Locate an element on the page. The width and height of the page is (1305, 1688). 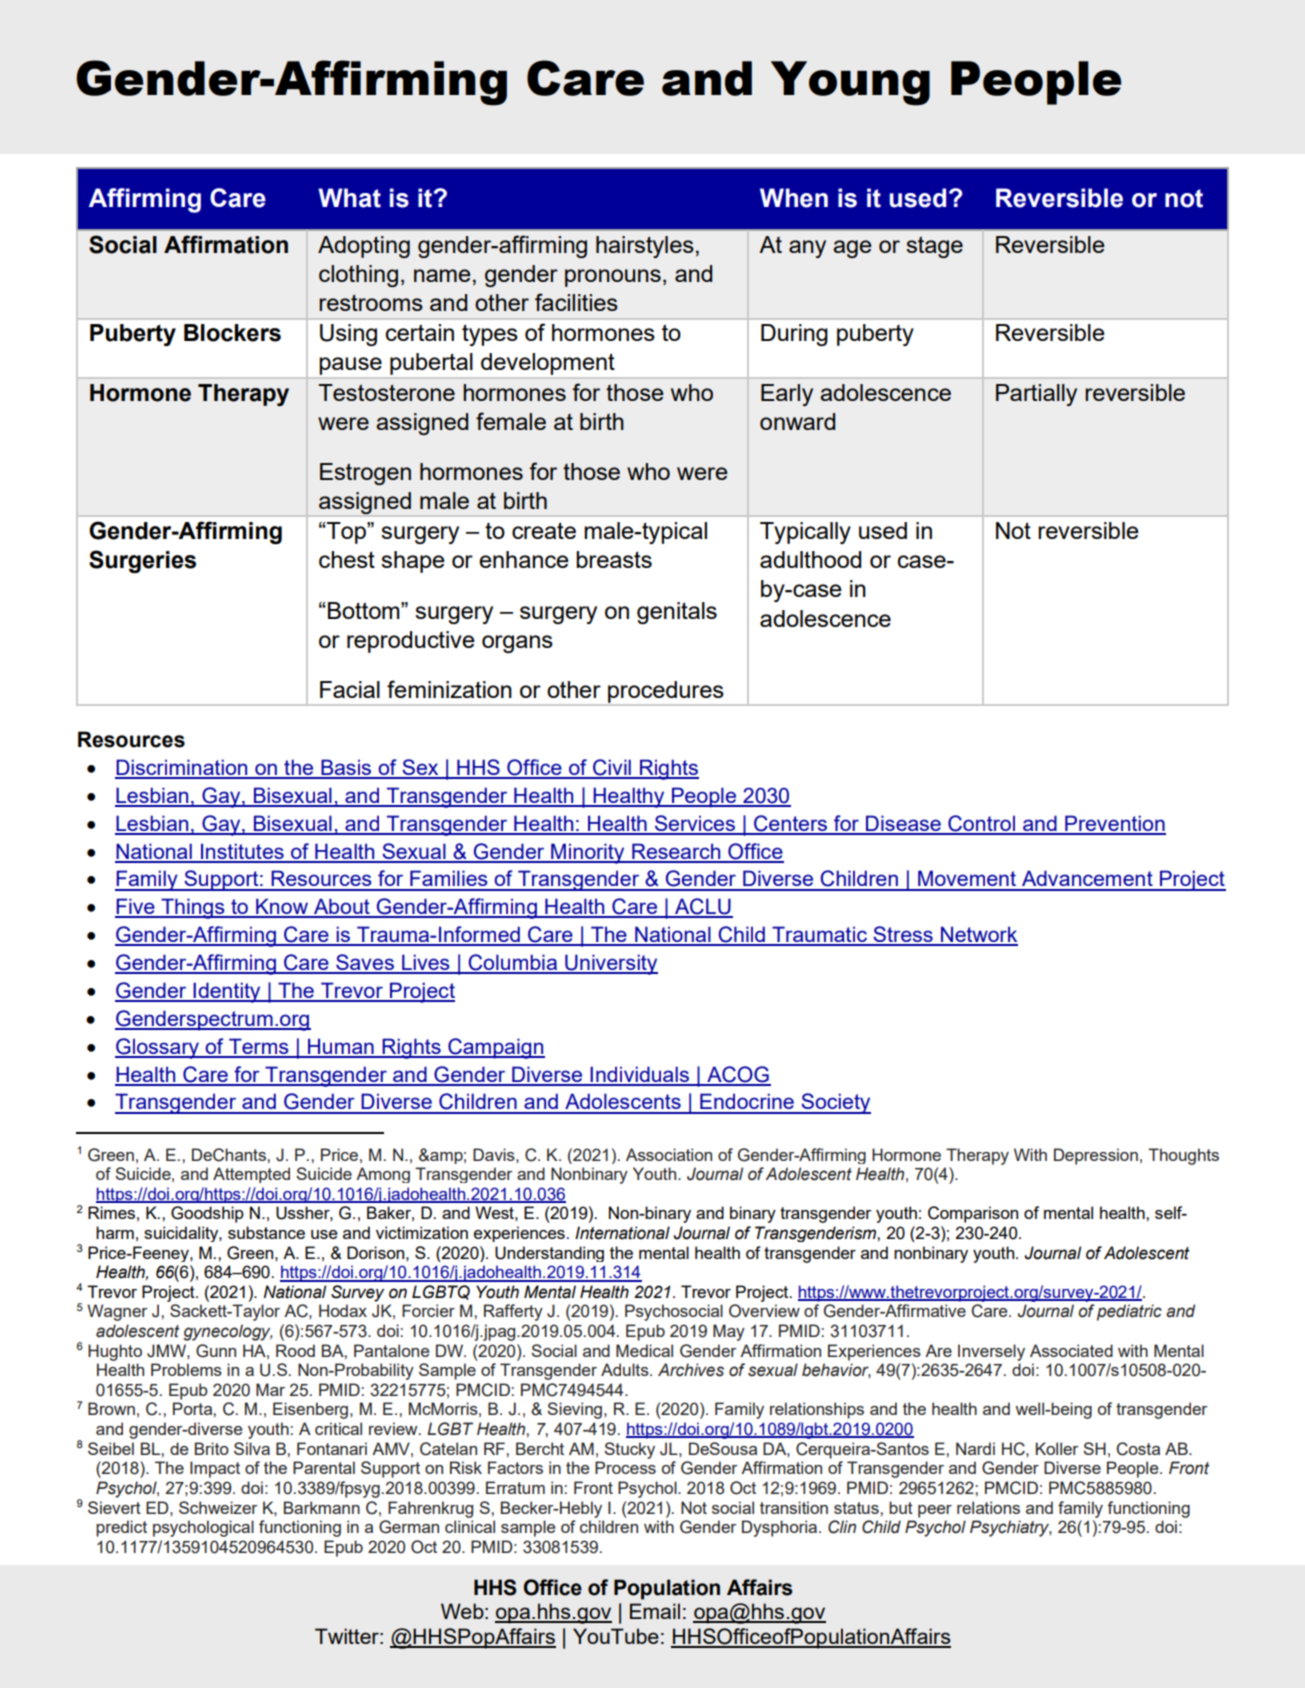
Depression is located at coordinates (1096, 1156).
